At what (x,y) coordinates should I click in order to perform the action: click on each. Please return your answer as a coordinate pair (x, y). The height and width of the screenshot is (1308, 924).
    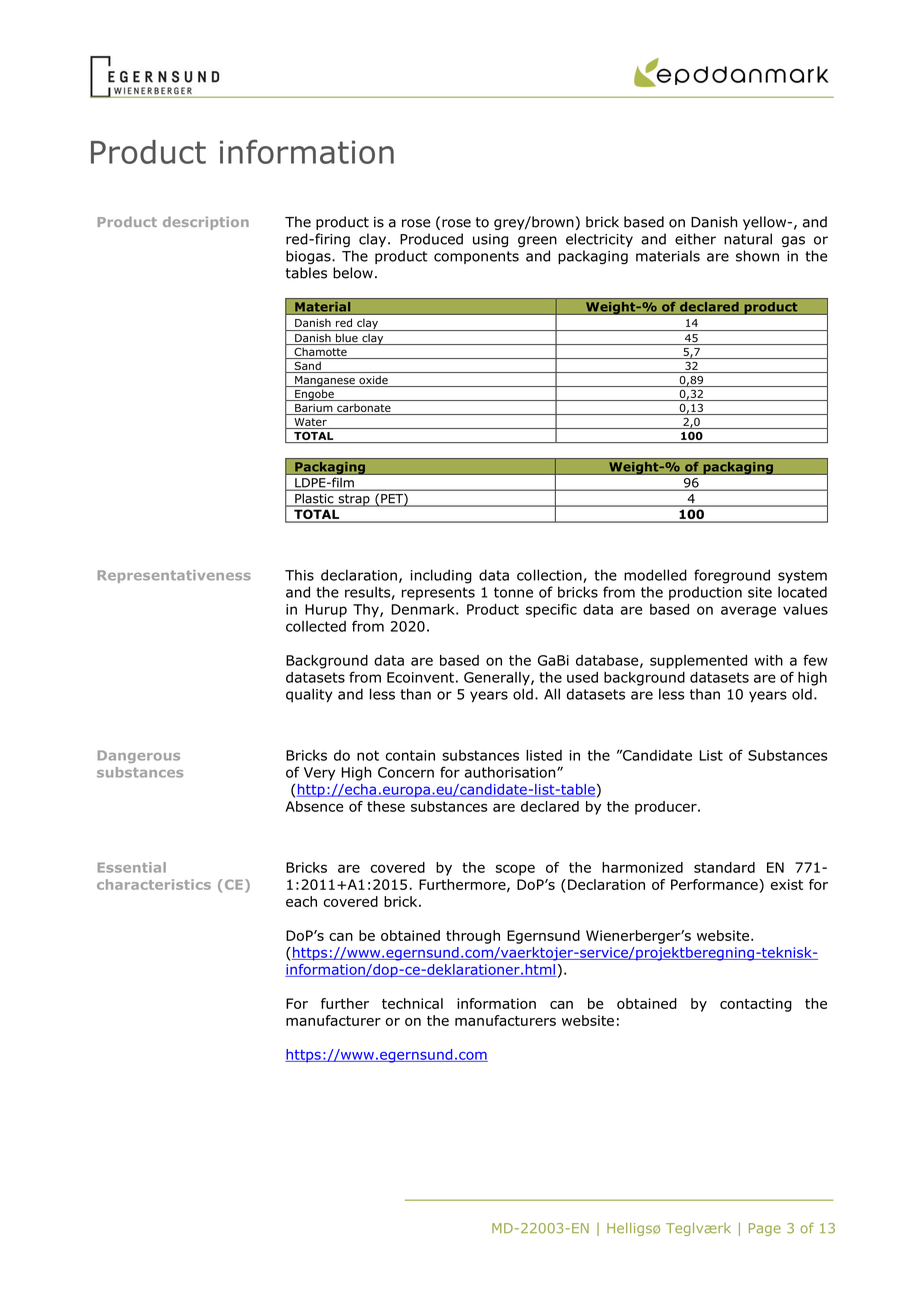
    Looking at the image, I should click on (301, 901).
